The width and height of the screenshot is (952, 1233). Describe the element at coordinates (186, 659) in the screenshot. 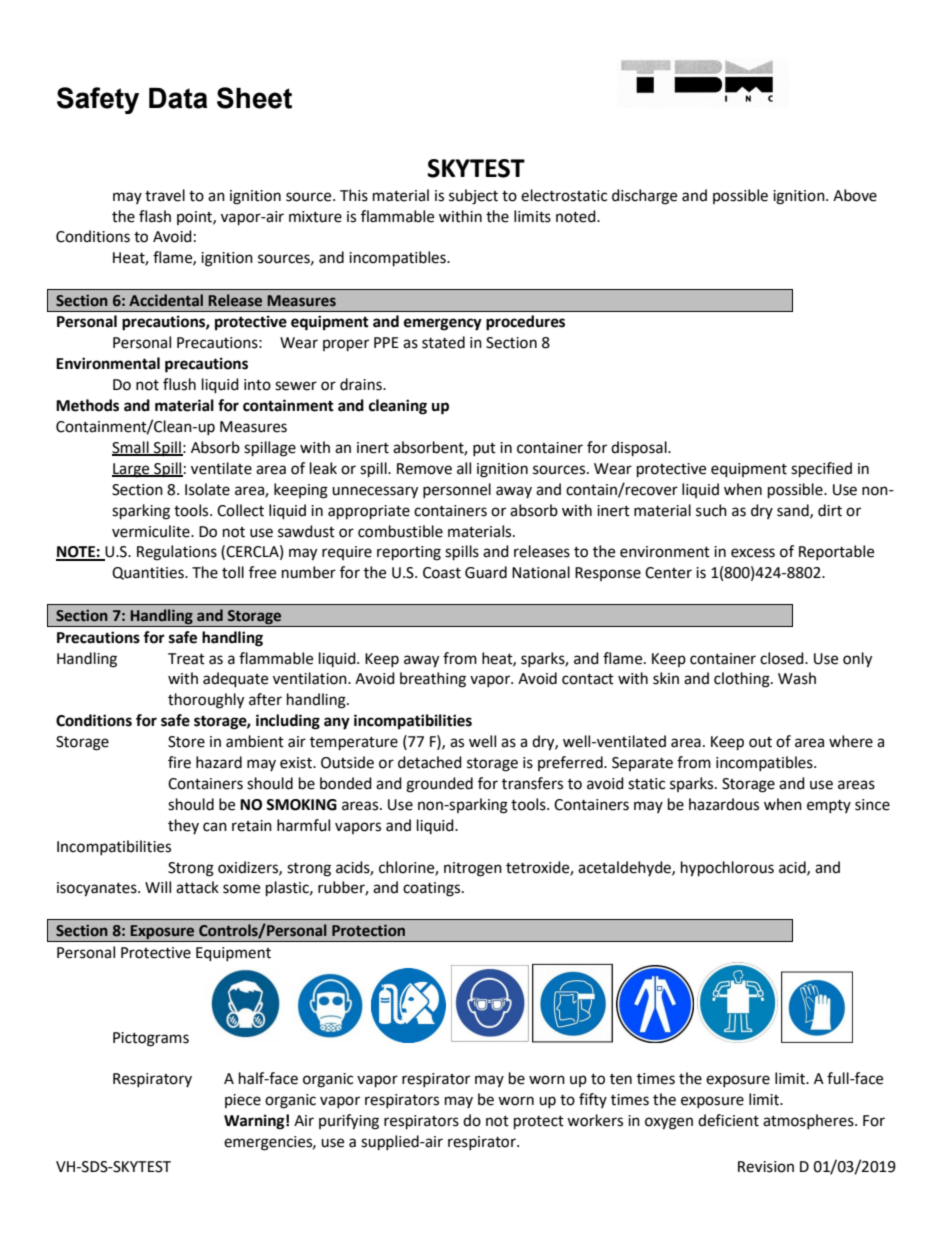

I see `Treat` at that location.
